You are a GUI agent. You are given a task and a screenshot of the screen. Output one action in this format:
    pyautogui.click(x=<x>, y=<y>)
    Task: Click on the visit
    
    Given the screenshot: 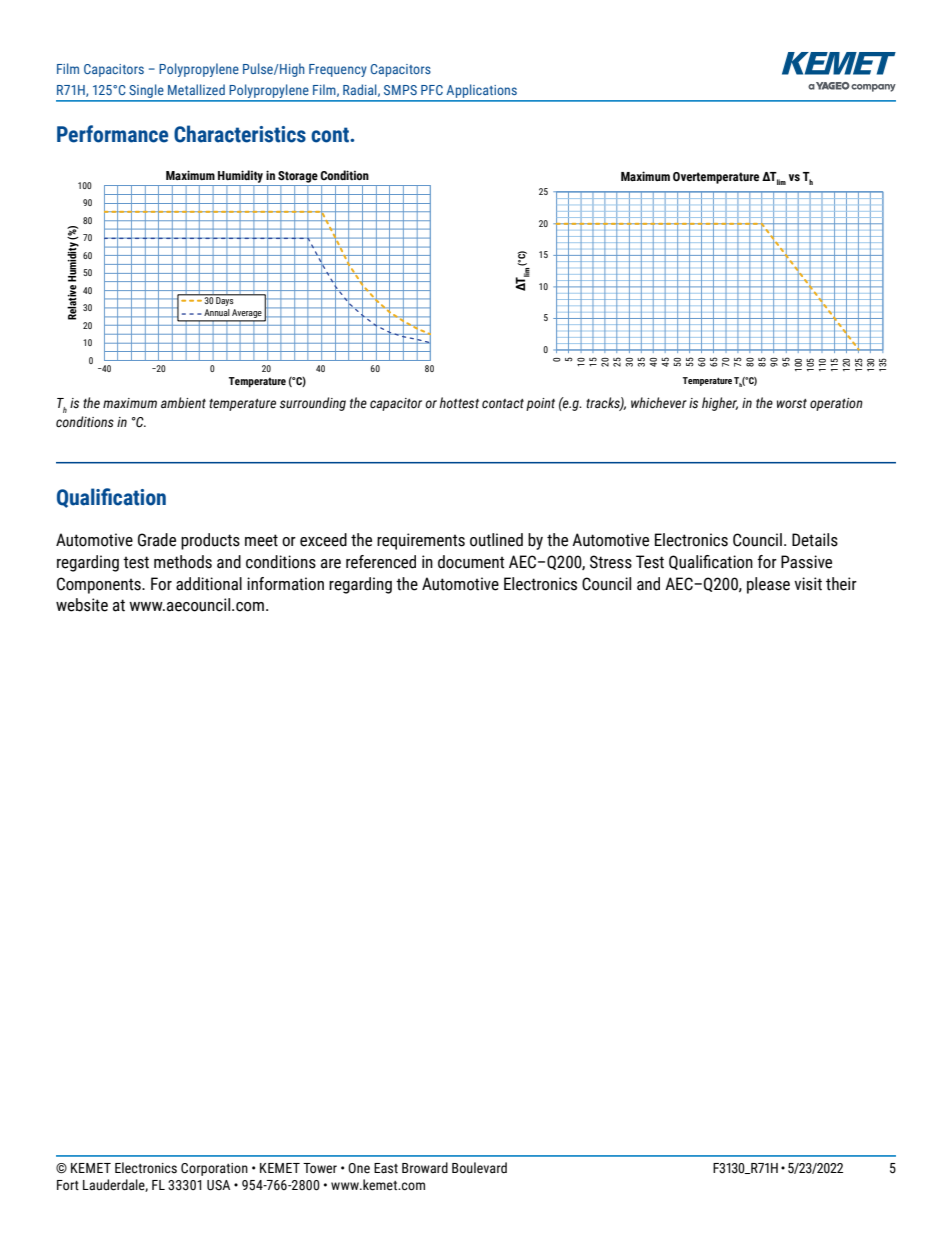 What is the action you would take?
    pyautogui.click(x=808, y=584)
